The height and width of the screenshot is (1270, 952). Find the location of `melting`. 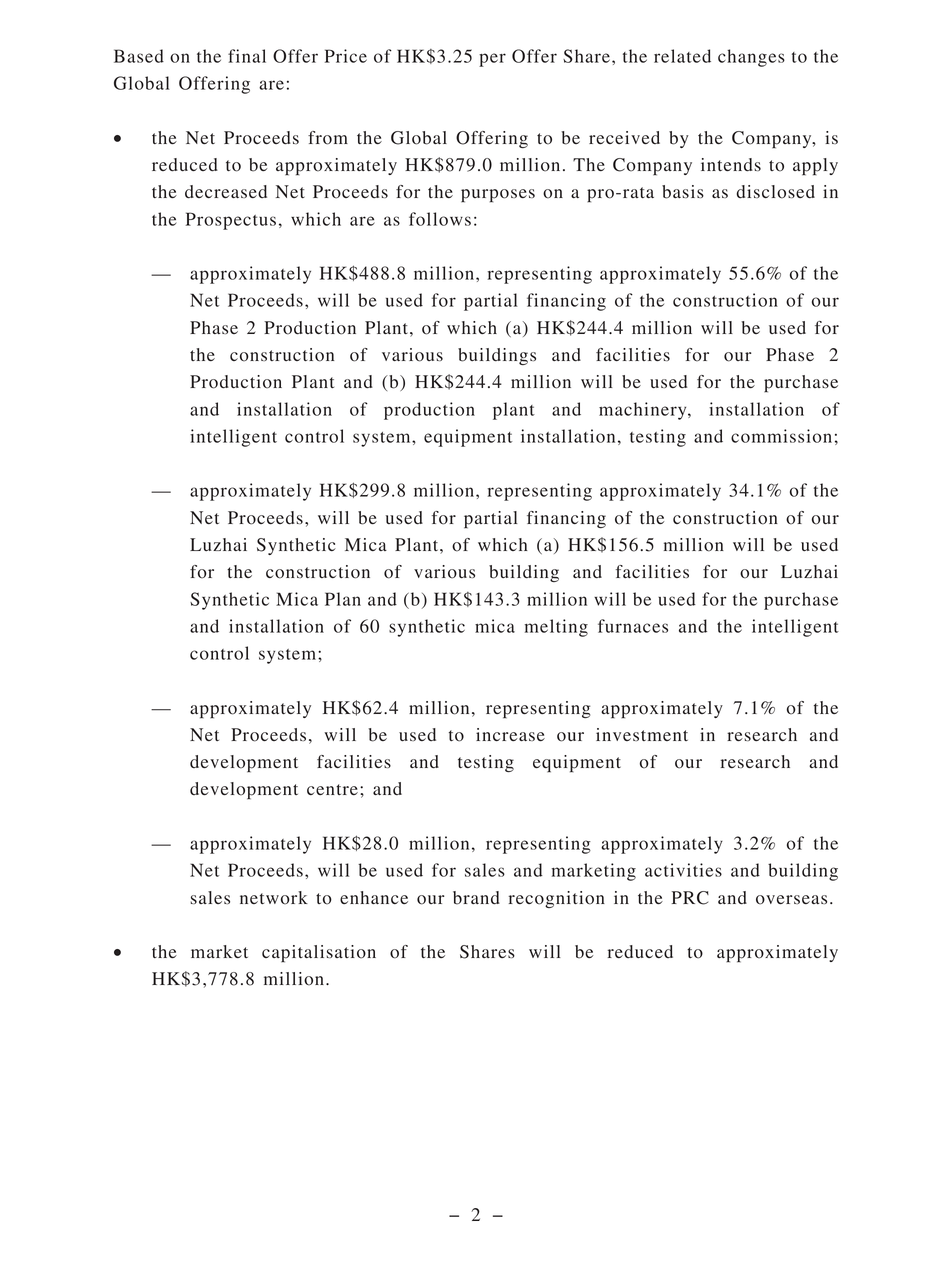

melting is located at coordinates (556, 628).
